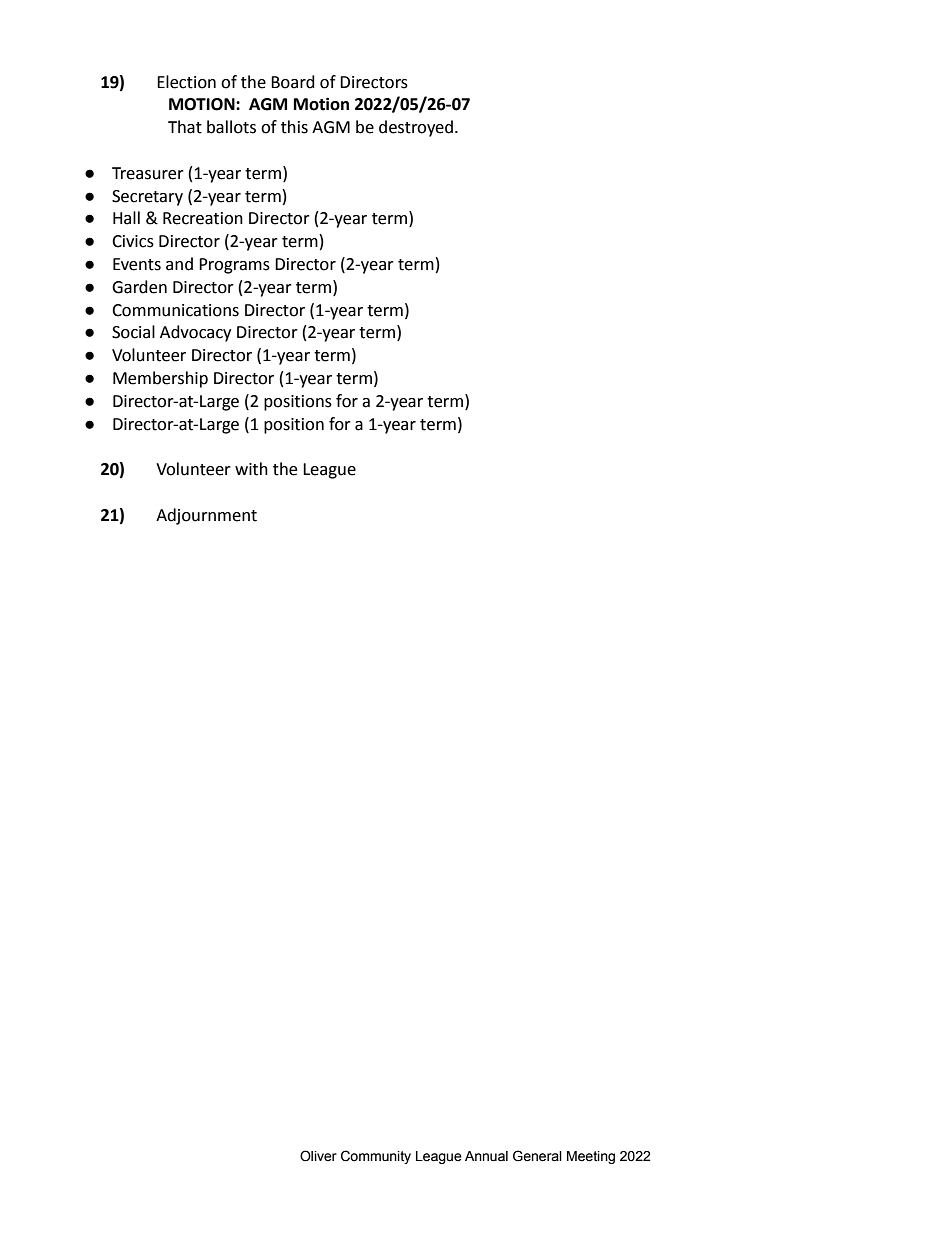 This image has width=952, height=1233. What do you see at coordinates (185, 127) in the image?
I see `That` at bounding box center [185, 127].
